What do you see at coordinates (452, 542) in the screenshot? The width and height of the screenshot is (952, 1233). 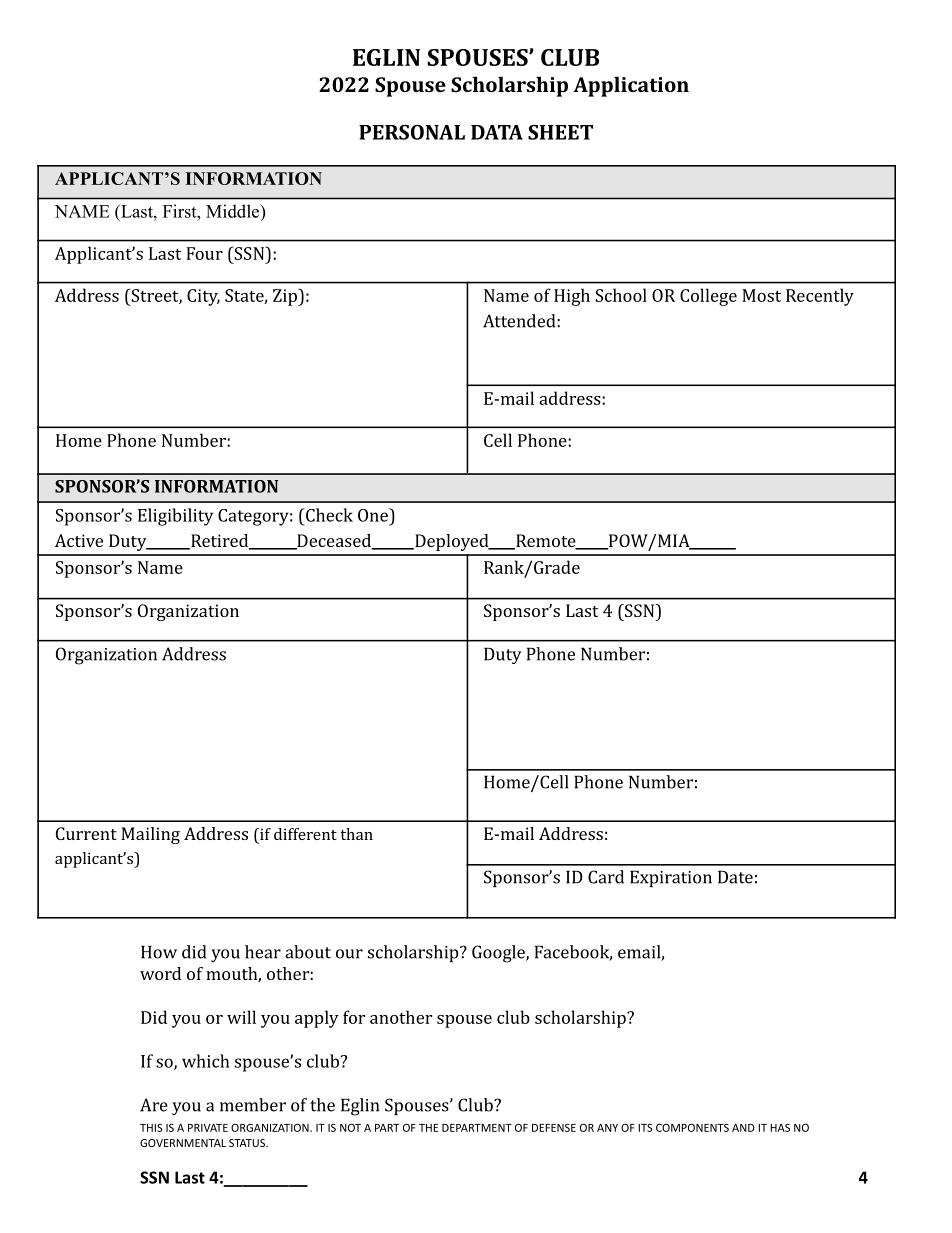 I see `Deployed` at bounding box center [452, 542].
